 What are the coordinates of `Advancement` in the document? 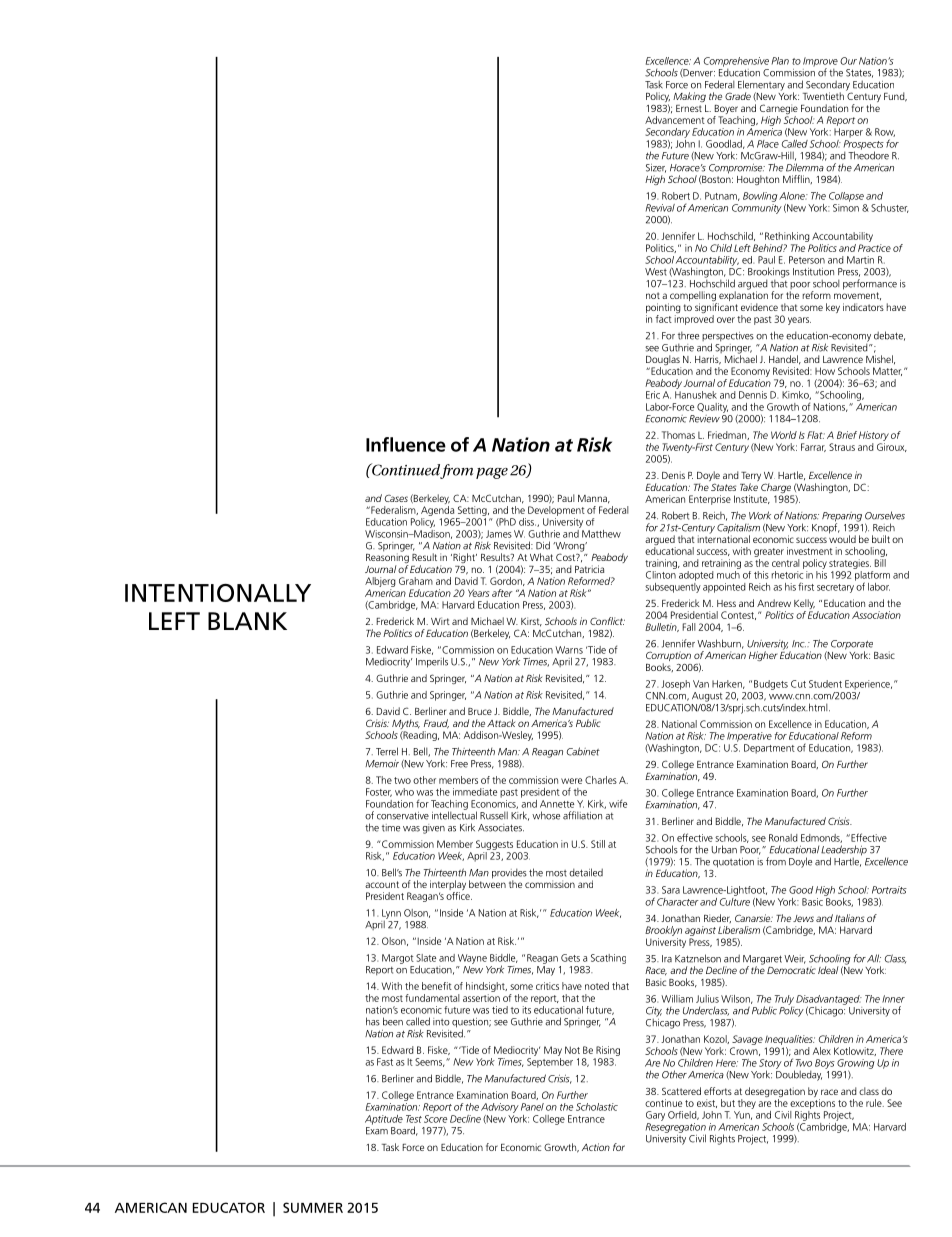 It's located at (675, 120).
